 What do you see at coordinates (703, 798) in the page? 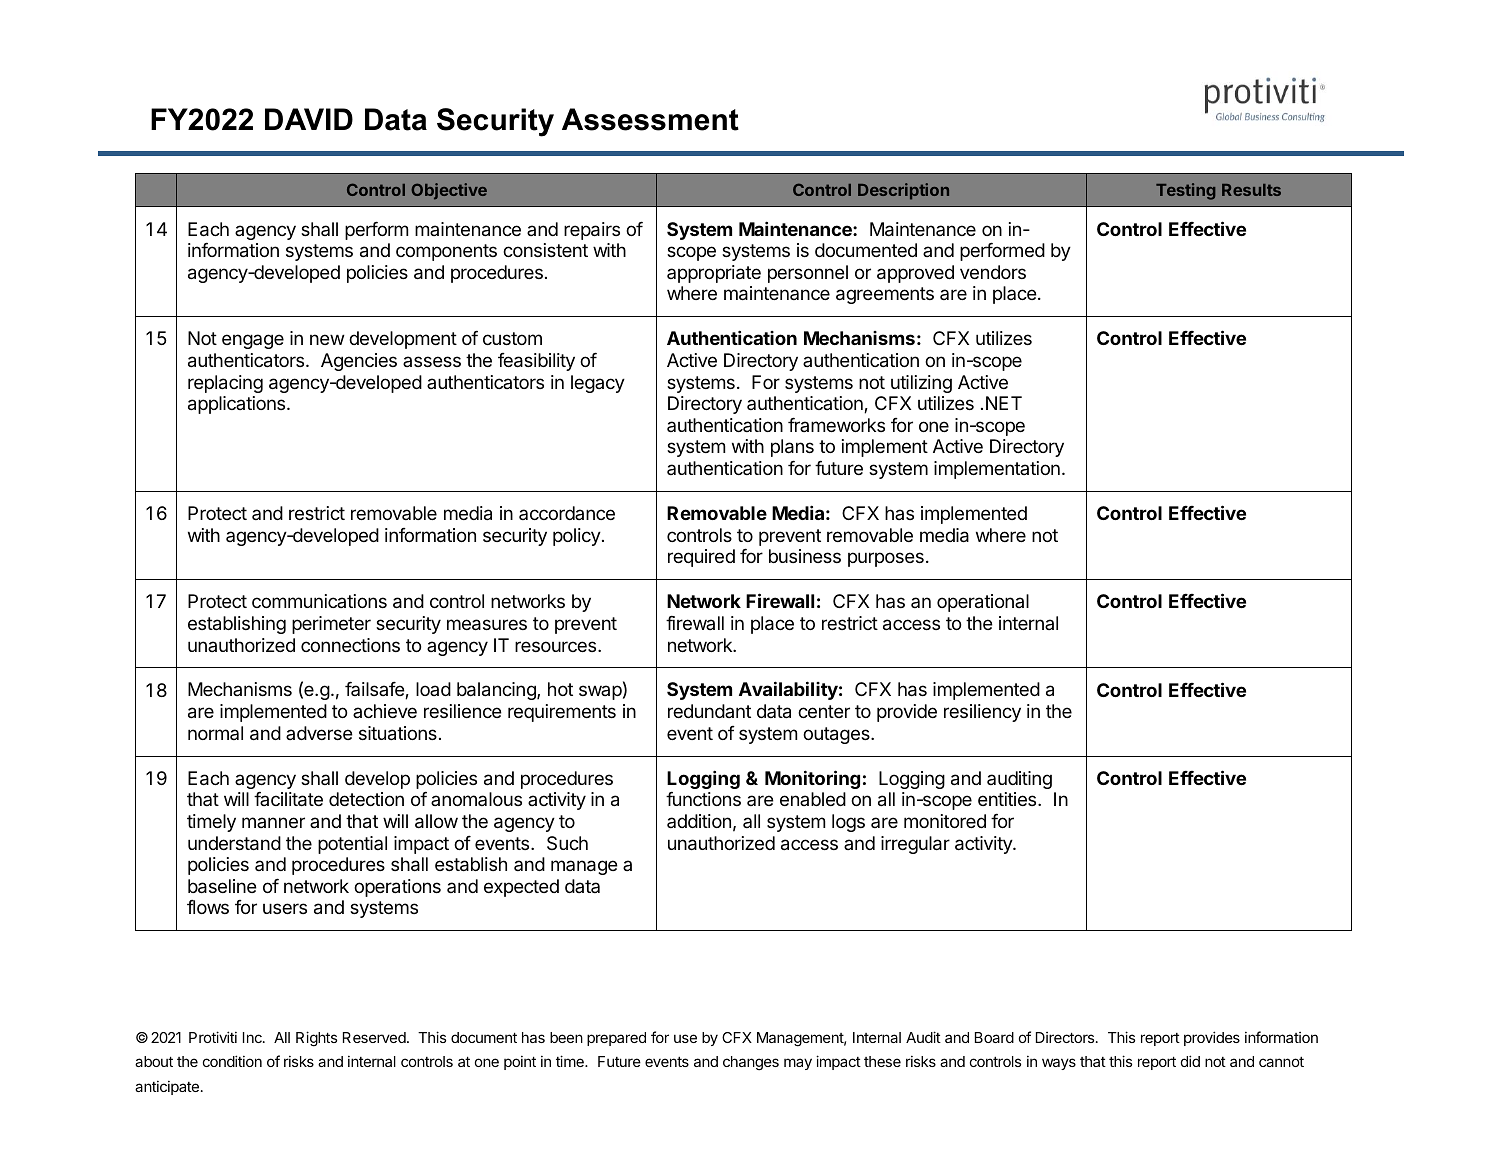
I see `functions` at bounding box center [703, 798].
